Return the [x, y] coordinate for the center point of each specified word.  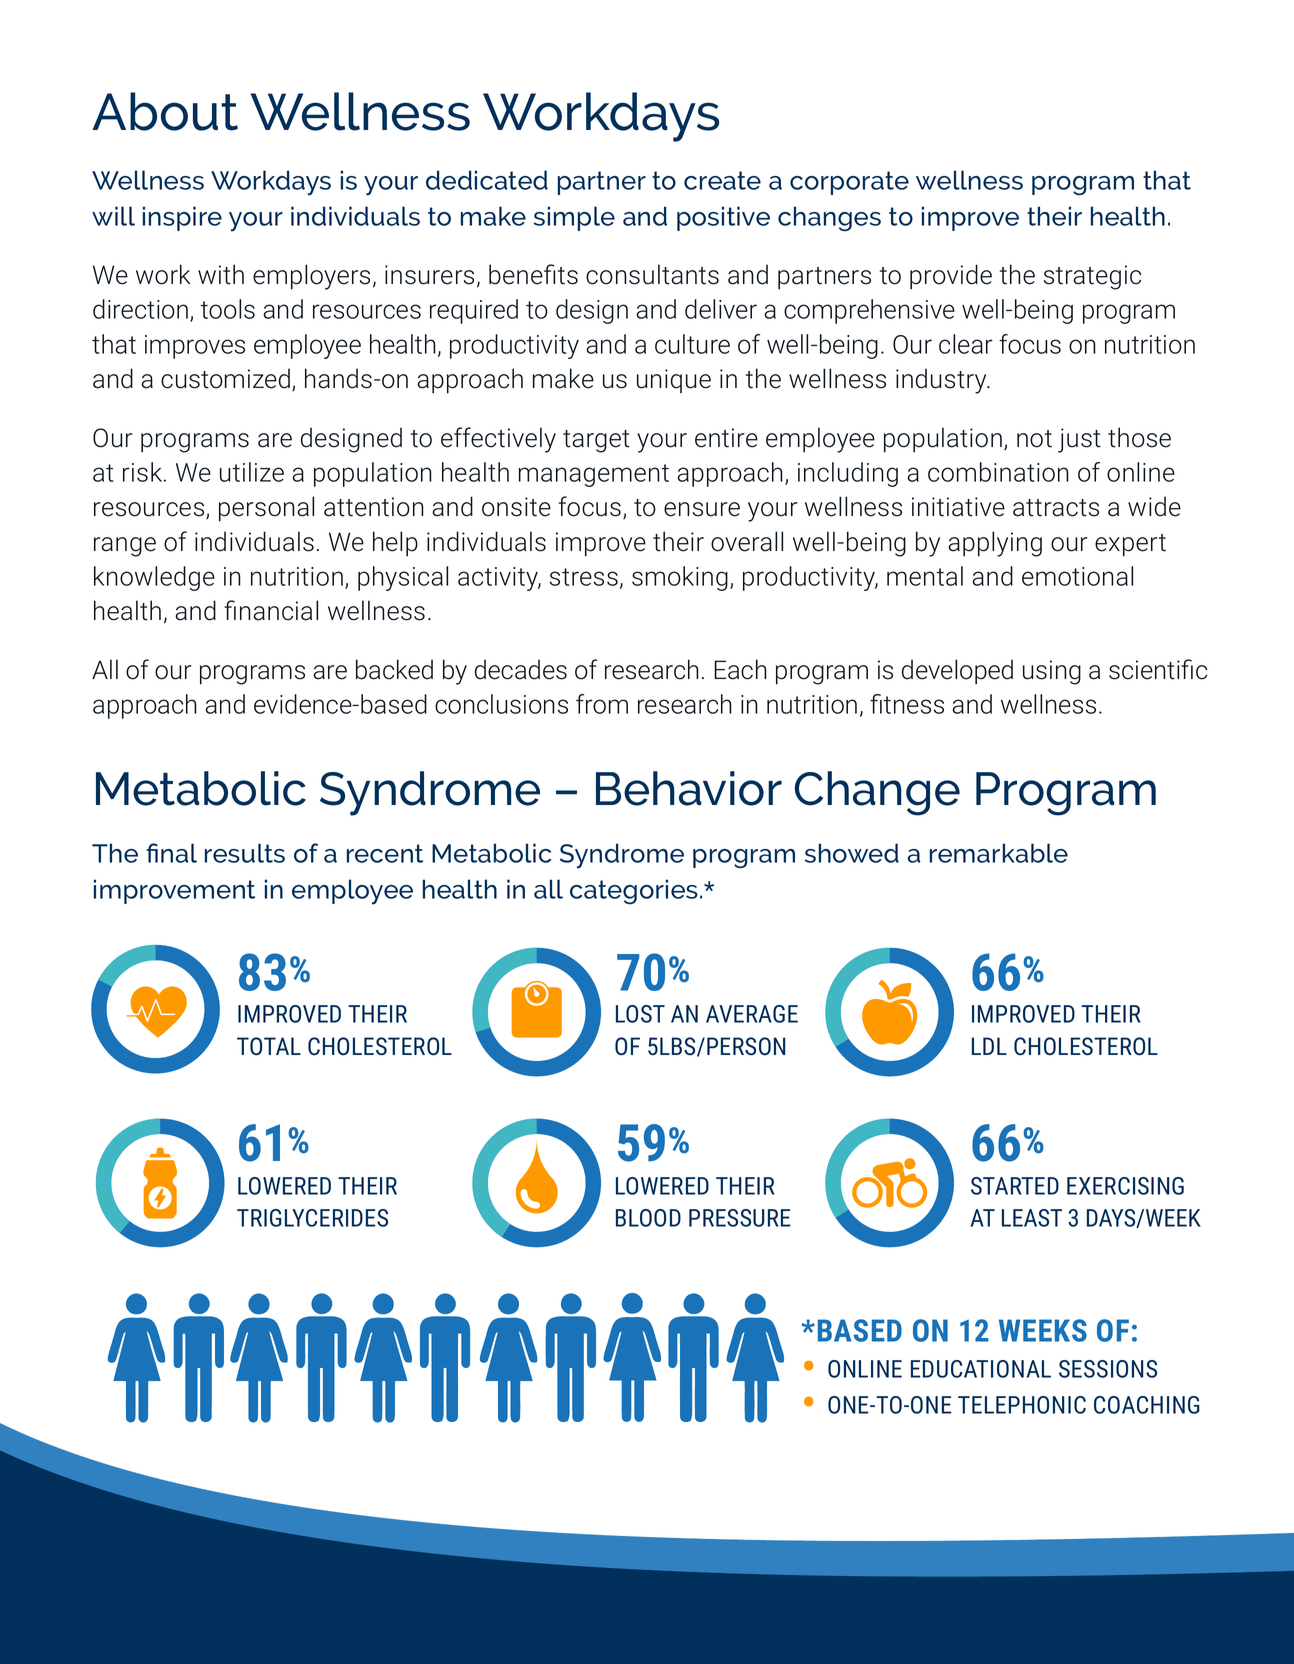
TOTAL [269, 1046]
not [1034, 439]
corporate [849, 183]
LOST [640, 1014]
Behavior [689, 788]
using [1052, 672]
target [596, 441]
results [245, 853]
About [165, 111]
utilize [252, 472]
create [722, 180]
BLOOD [648, 1218]
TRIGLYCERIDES [312, 1218]
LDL [989, 1046]
